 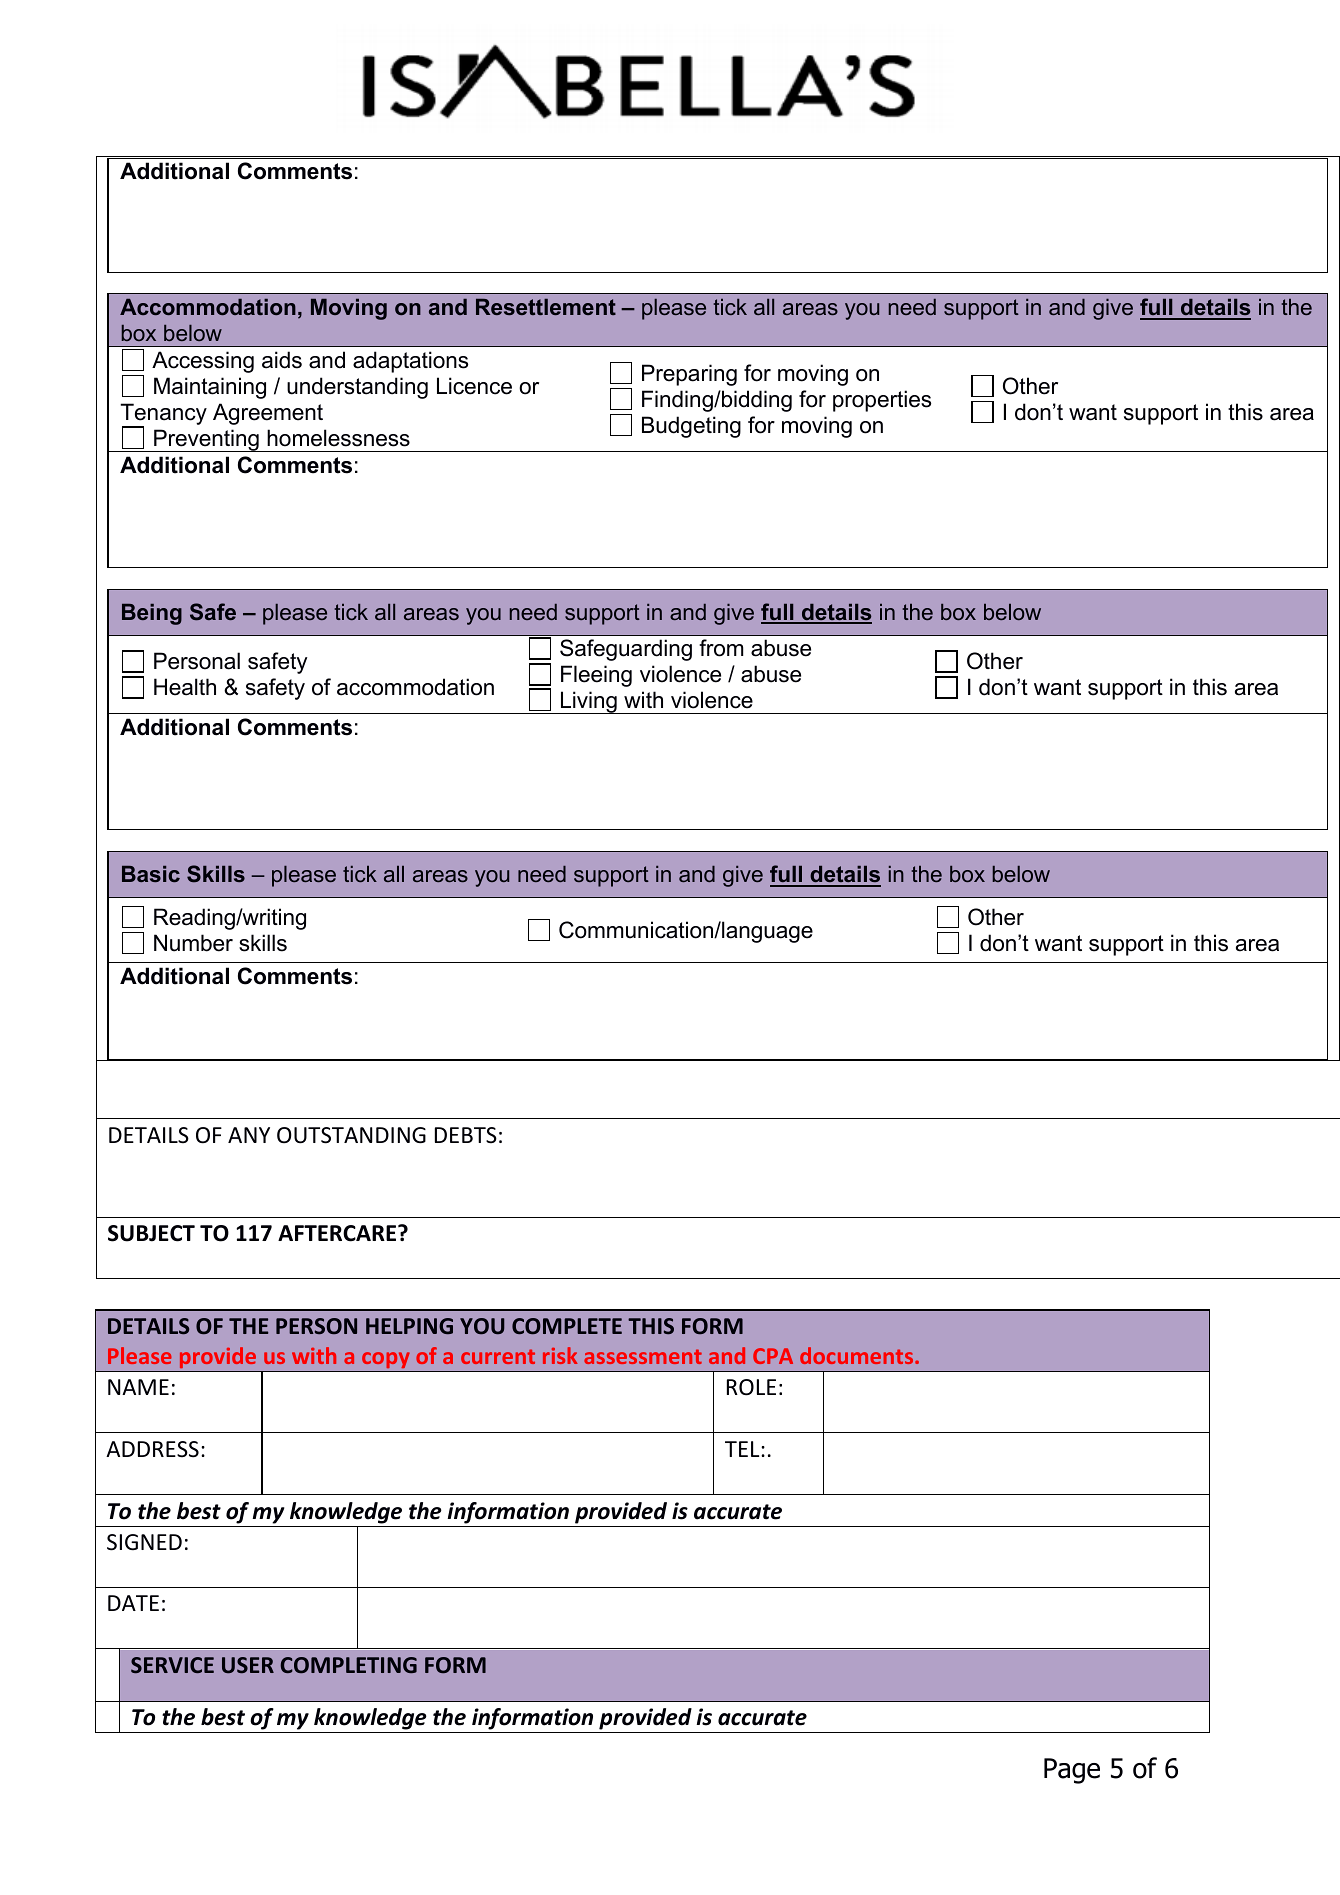 I want to click on properties, so click(x=882, y=401).
